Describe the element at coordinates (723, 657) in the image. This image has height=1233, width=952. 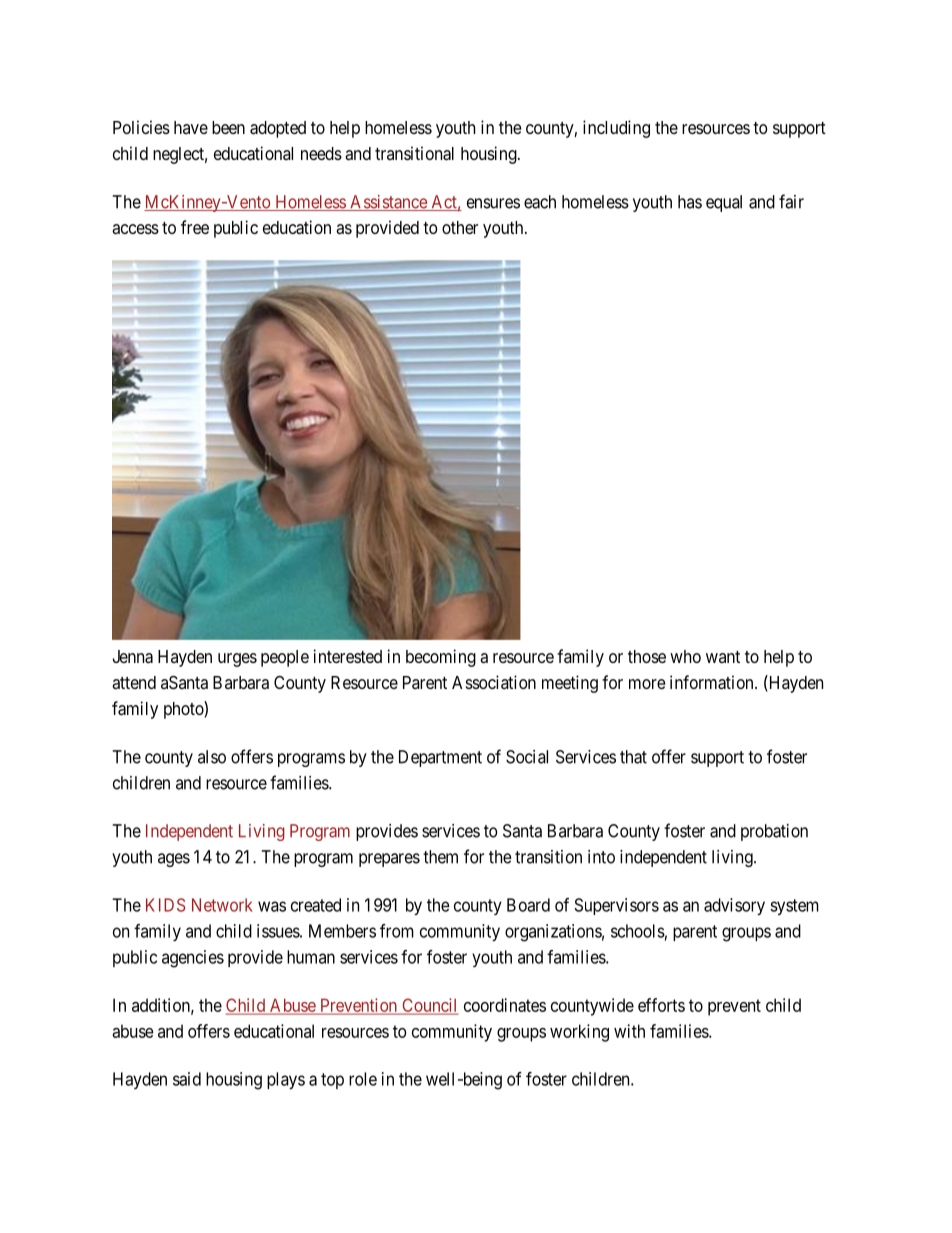
I see `want` at that location.
